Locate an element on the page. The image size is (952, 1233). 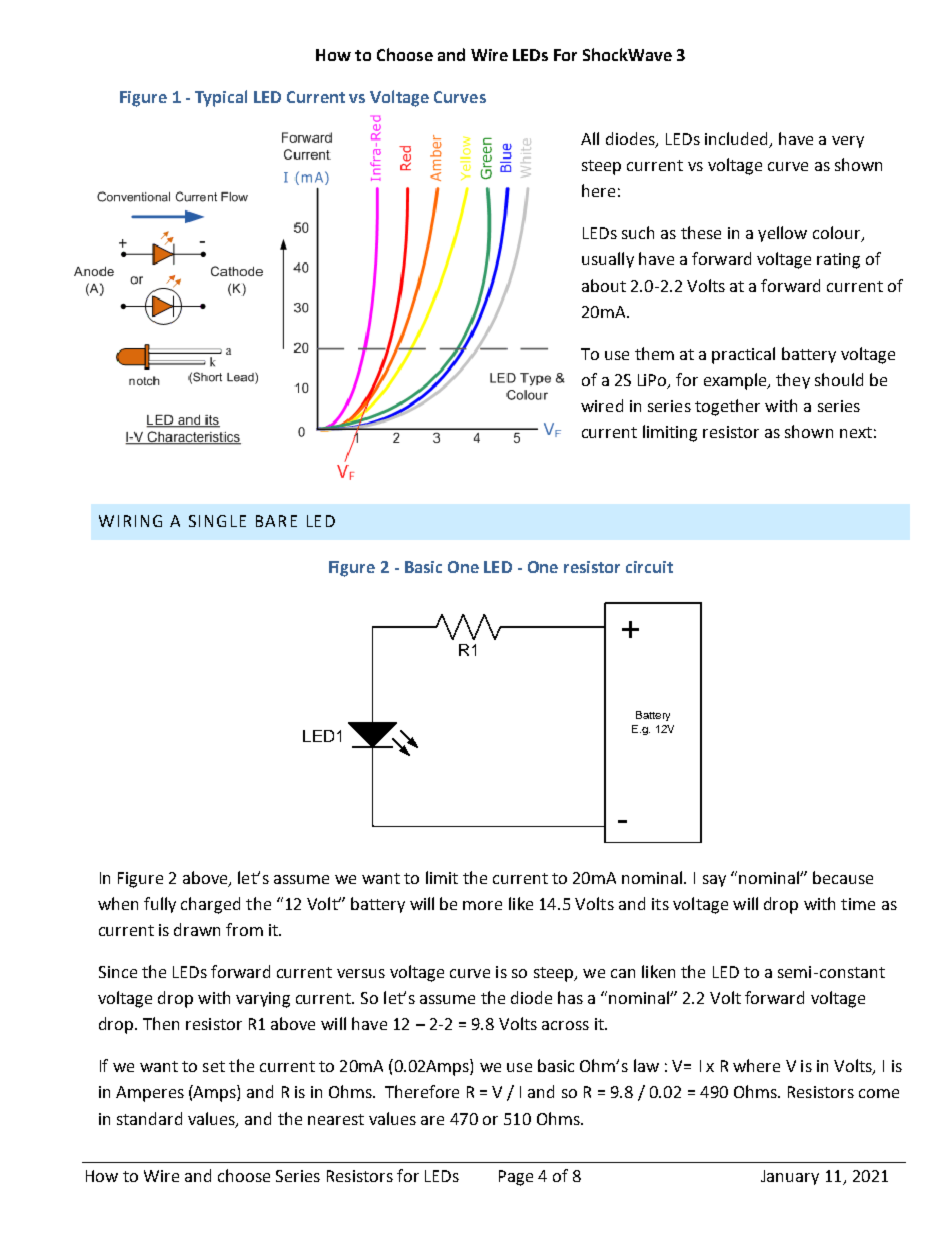
next is located at coordinates (856, 432).
